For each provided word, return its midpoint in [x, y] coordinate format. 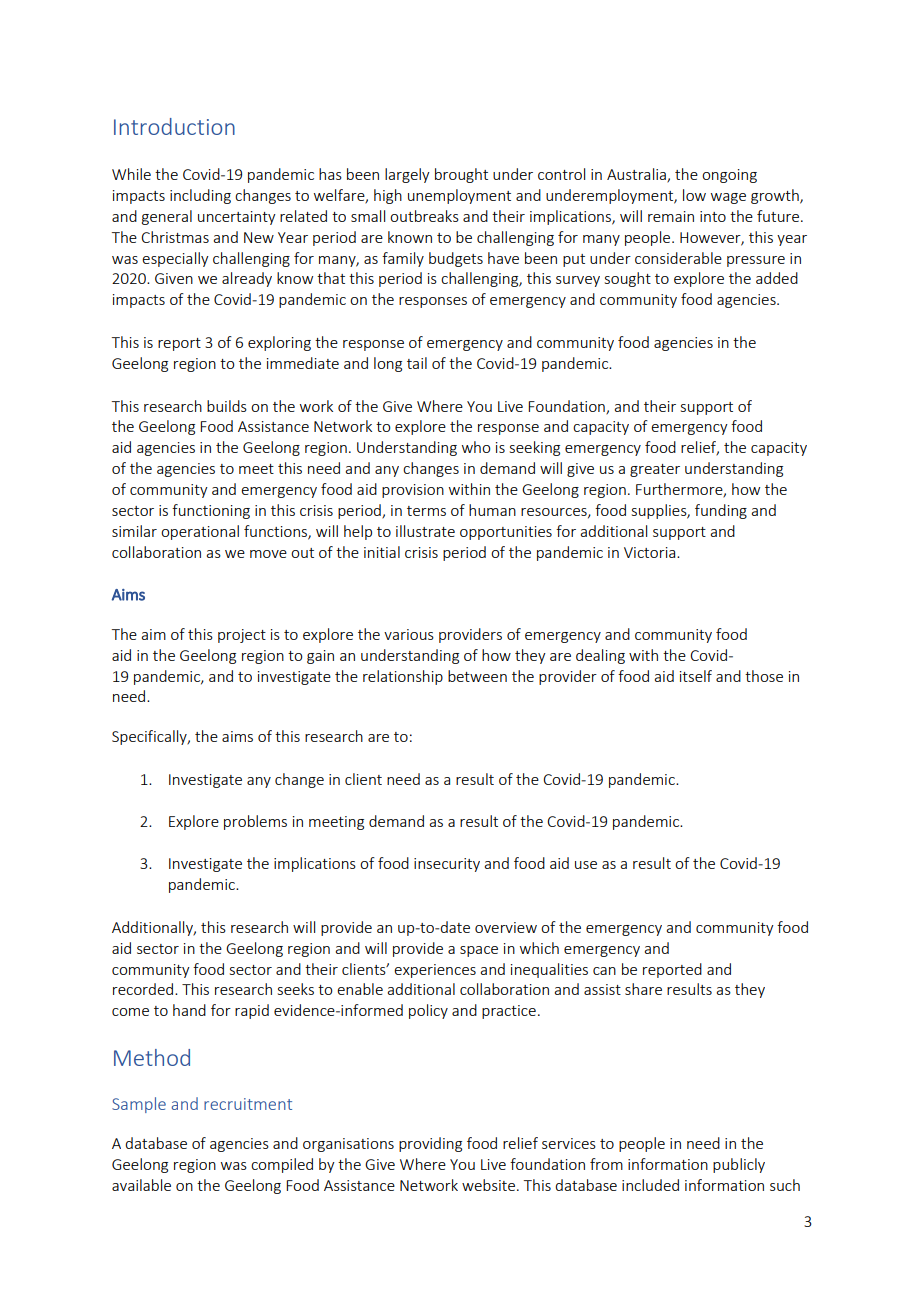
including [200, 196]
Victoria [651, 552]
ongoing [729, 176]
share [643, 989]
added [777, 278]
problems [255, 822]
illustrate [425, 531]
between [477, 676]
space [479, 951]
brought [461, 175]
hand [189, 1010]
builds [227, 406]
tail [417, 363]
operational [200, 532]
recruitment [248, 1104]
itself [696, 676]
